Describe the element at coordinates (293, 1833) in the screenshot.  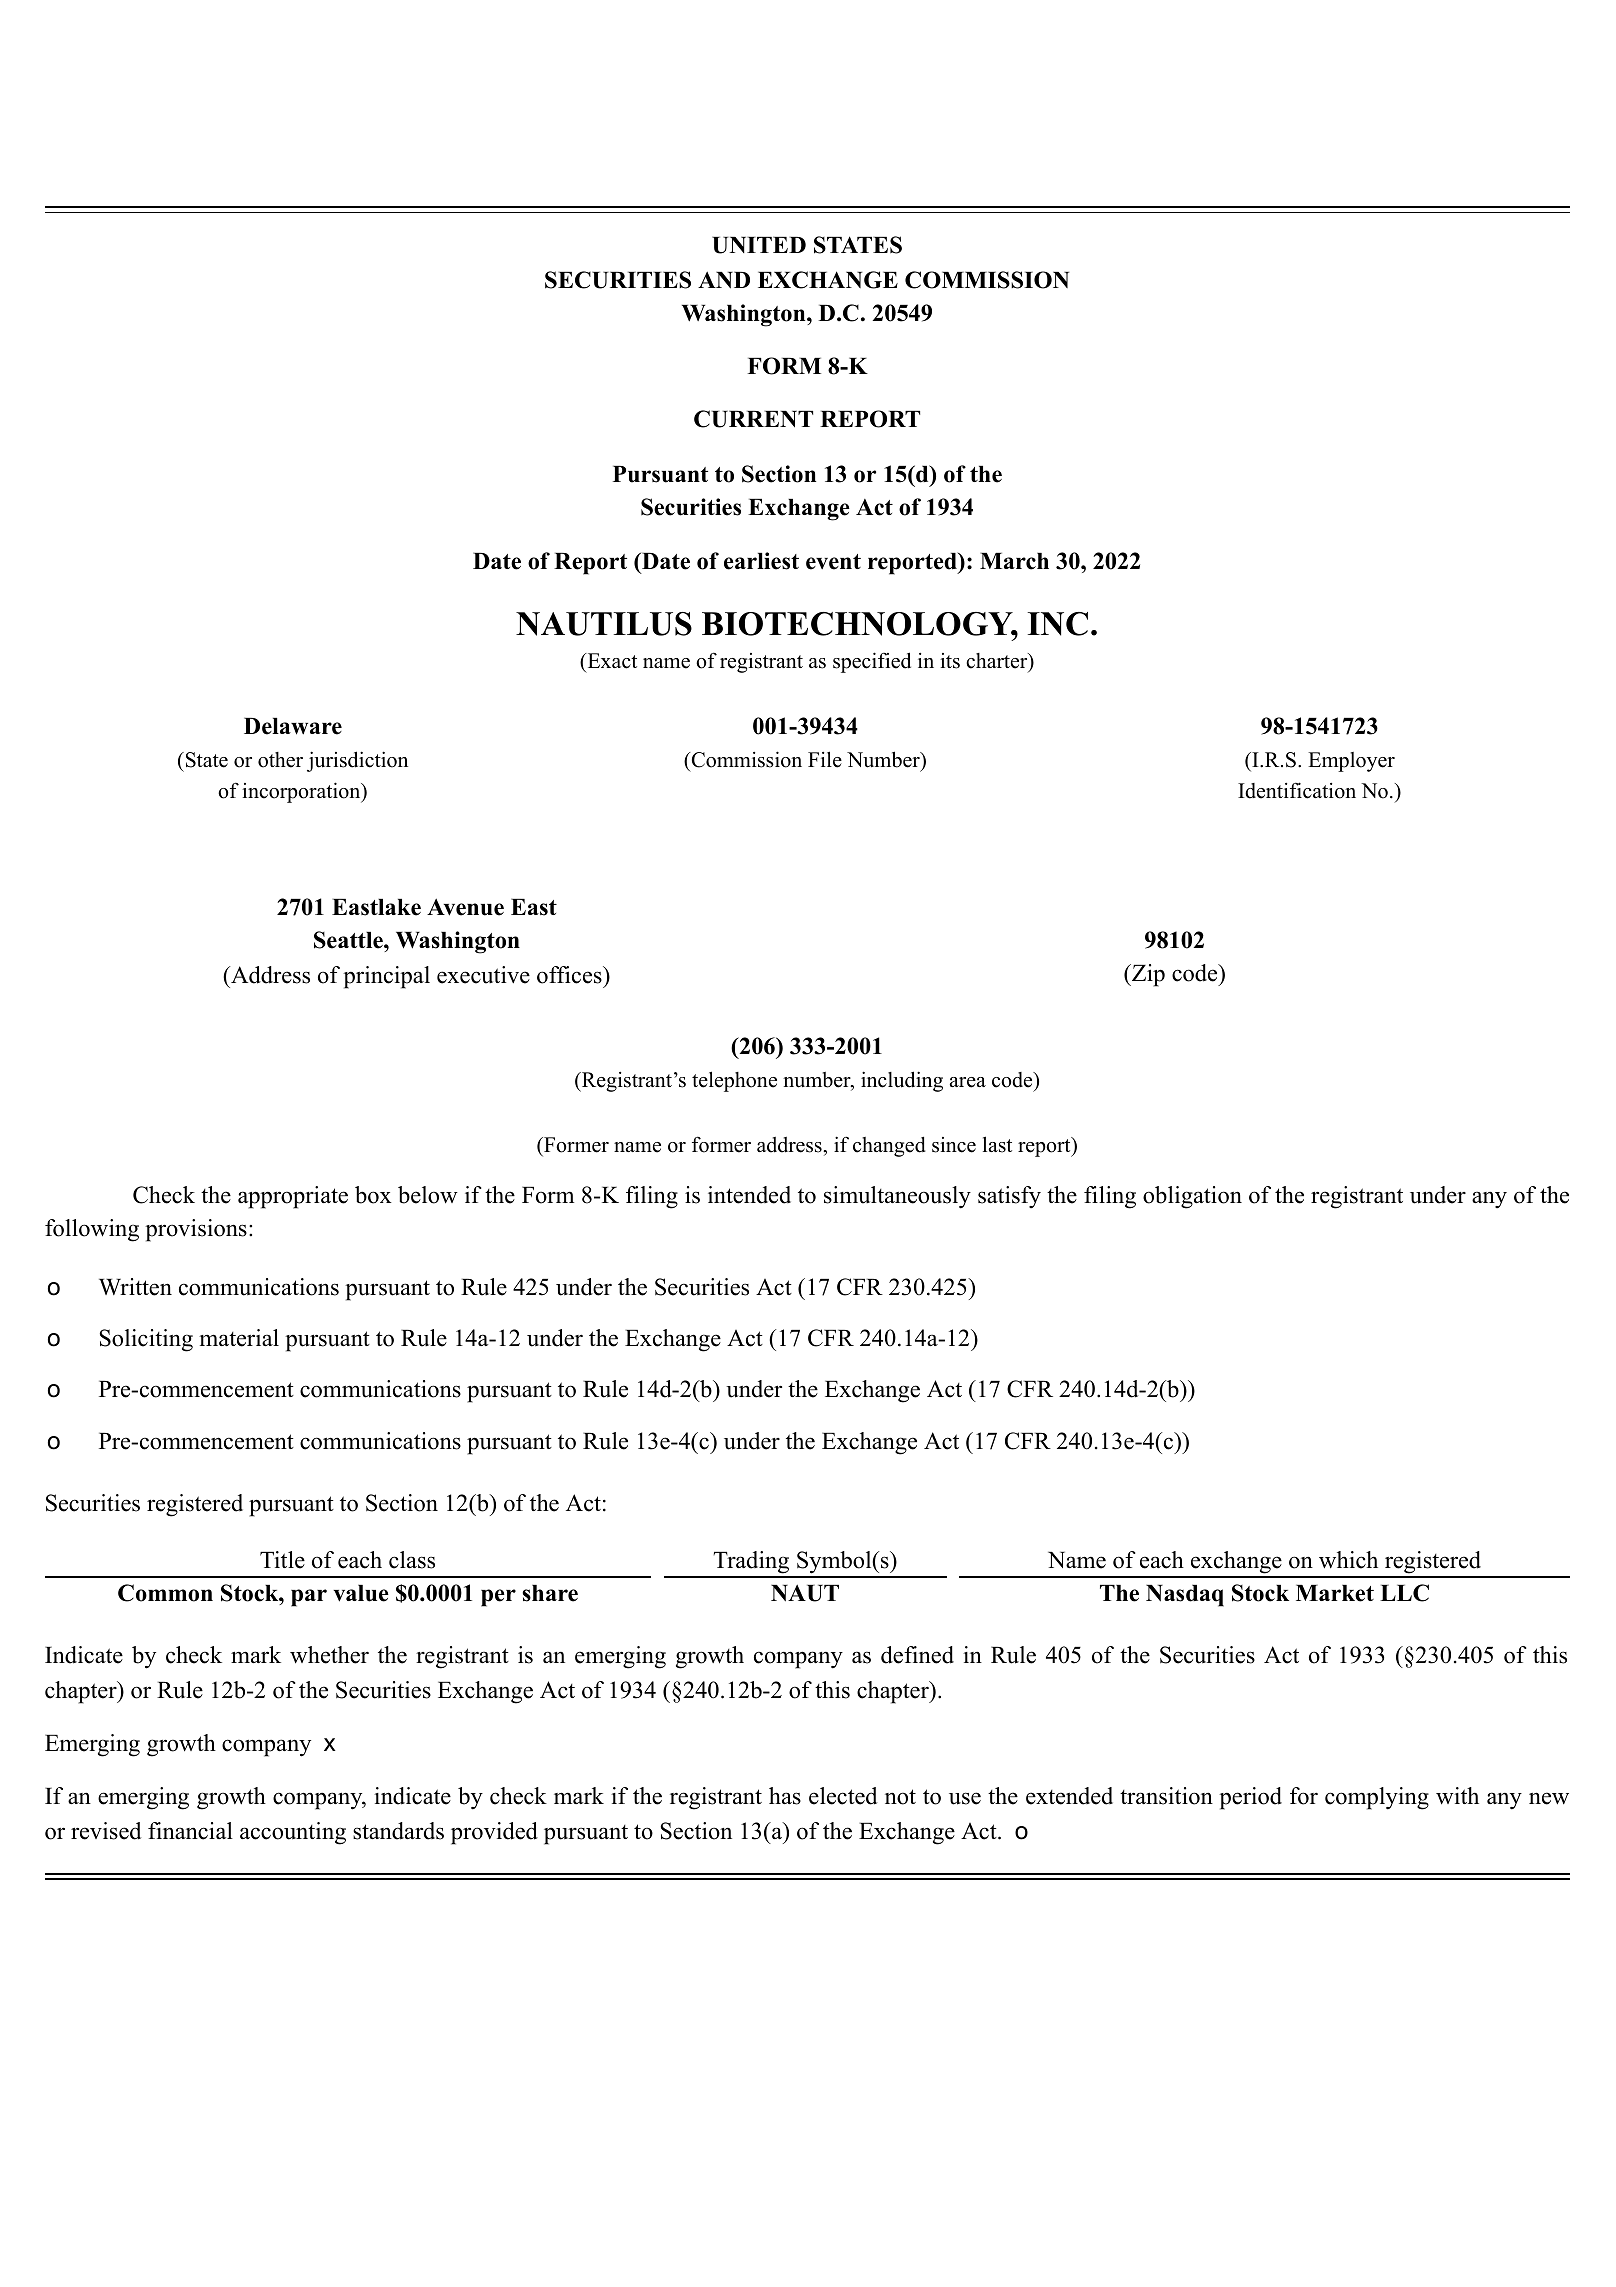
I see `accounting` at that location.
